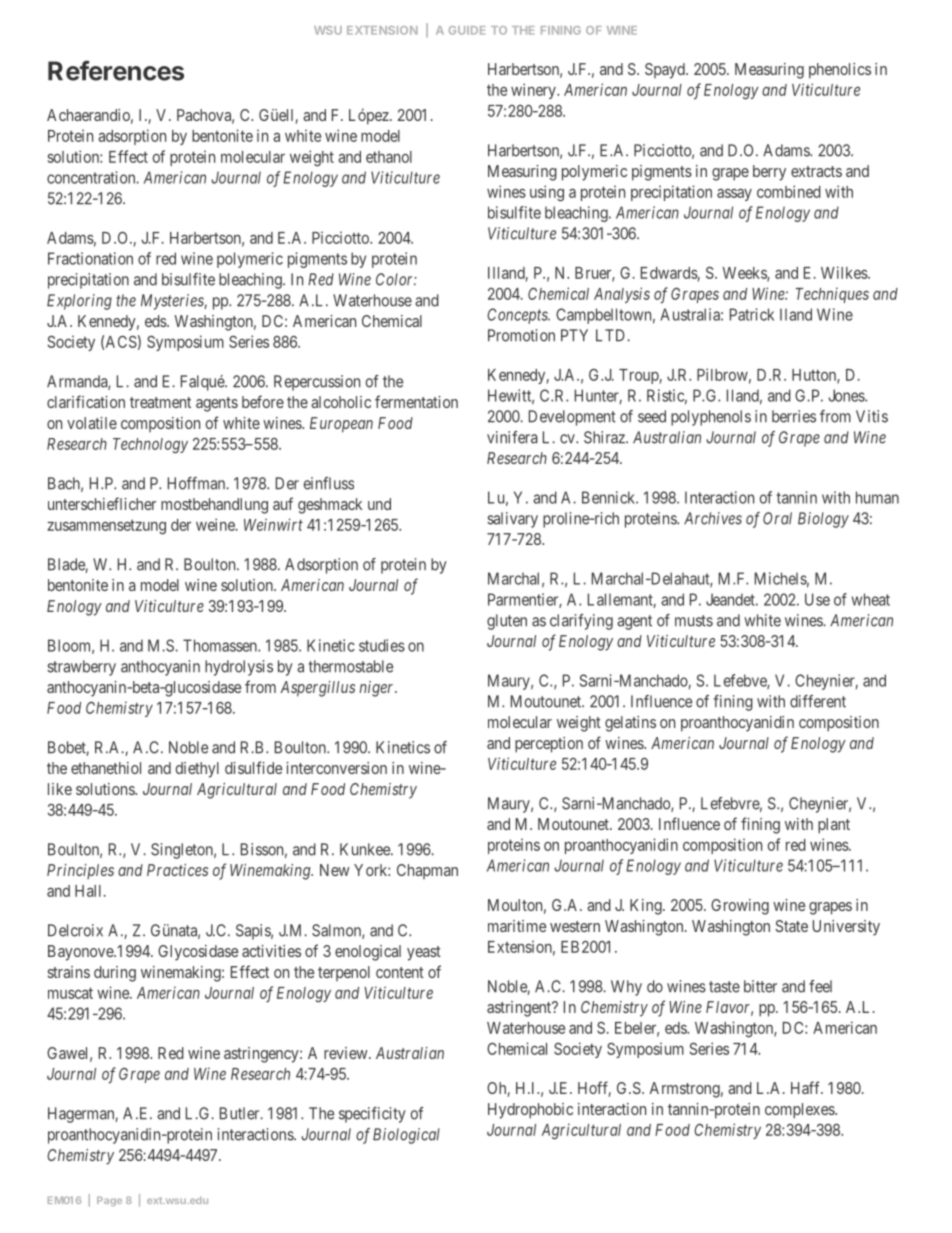 The height and width of the image is (1233, 952). What do you see at coordinates (840, 71) in the image?
I see `phenolics` at bounding box center [840, 71].
